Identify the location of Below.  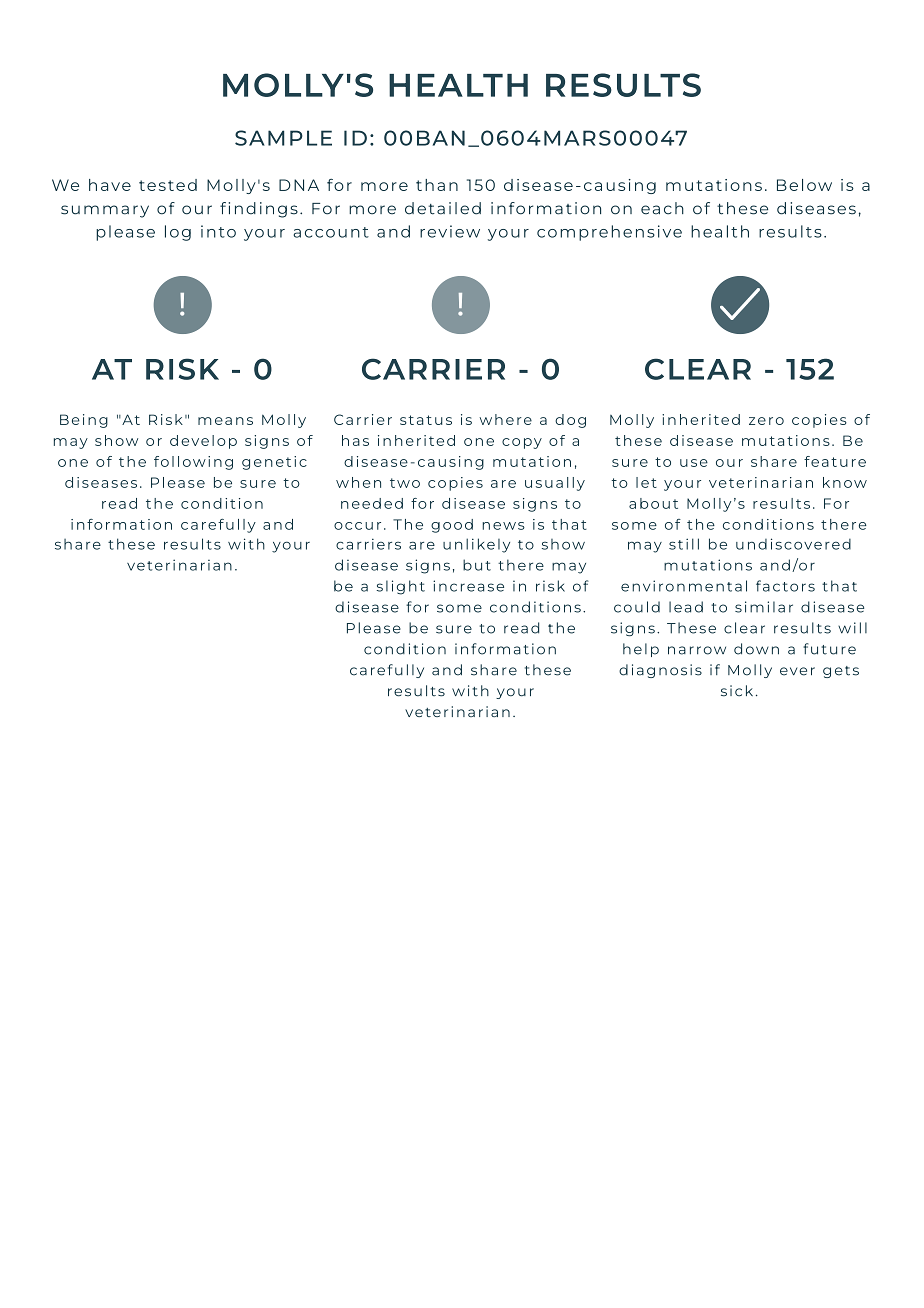
(804, 185).
